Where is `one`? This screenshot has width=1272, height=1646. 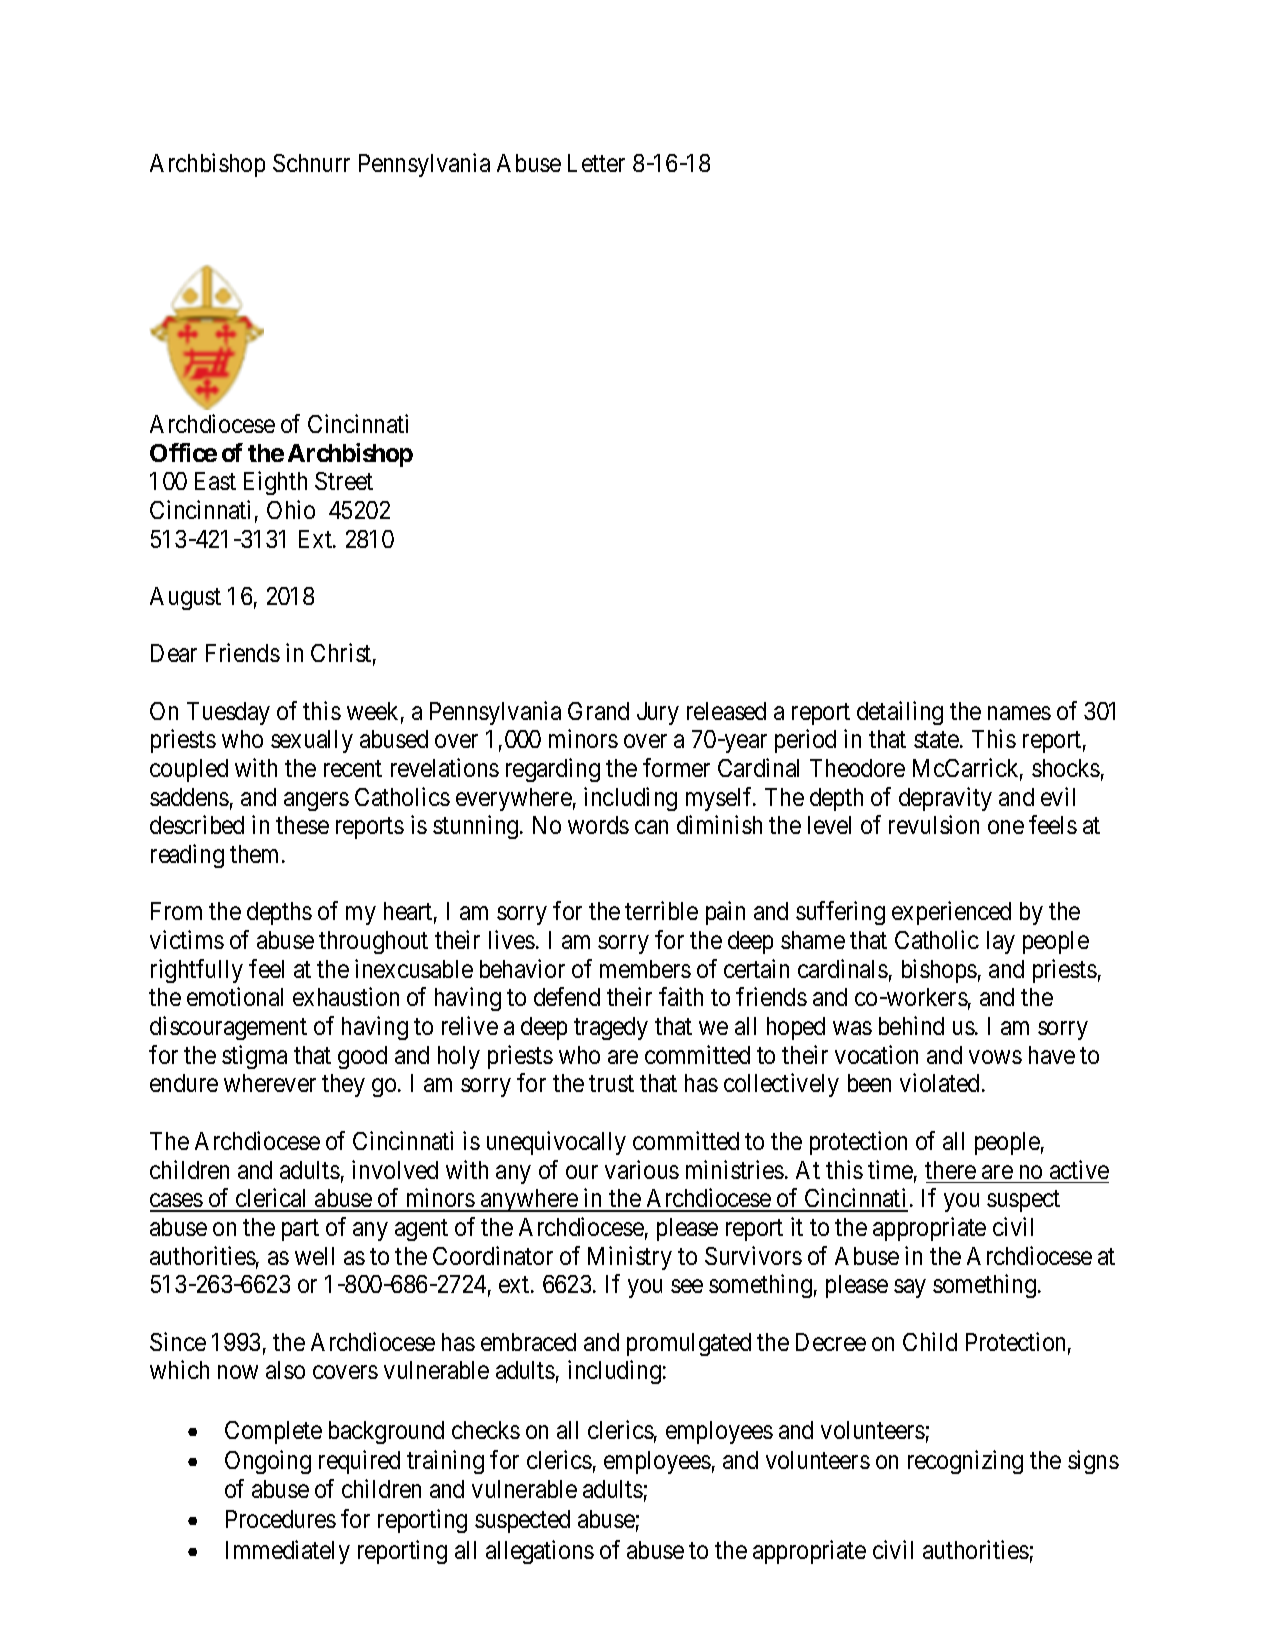
one is located at coordinates (1006, 827).
